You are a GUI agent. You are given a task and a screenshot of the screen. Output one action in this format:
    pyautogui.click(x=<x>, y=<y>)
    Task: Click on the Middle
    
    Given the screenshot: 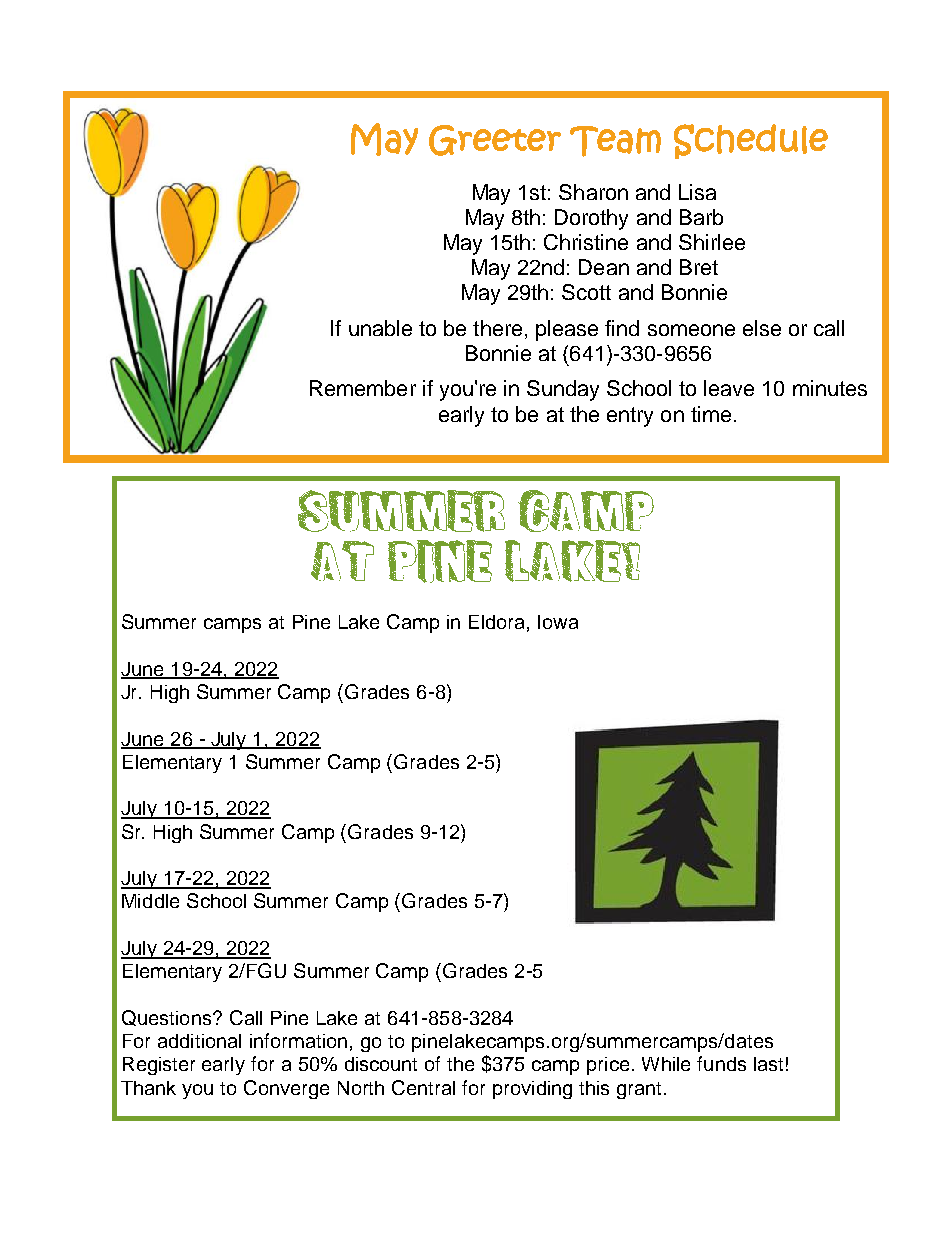 What is the action you would take?
    pyautogui.click(x=150, y=901)
